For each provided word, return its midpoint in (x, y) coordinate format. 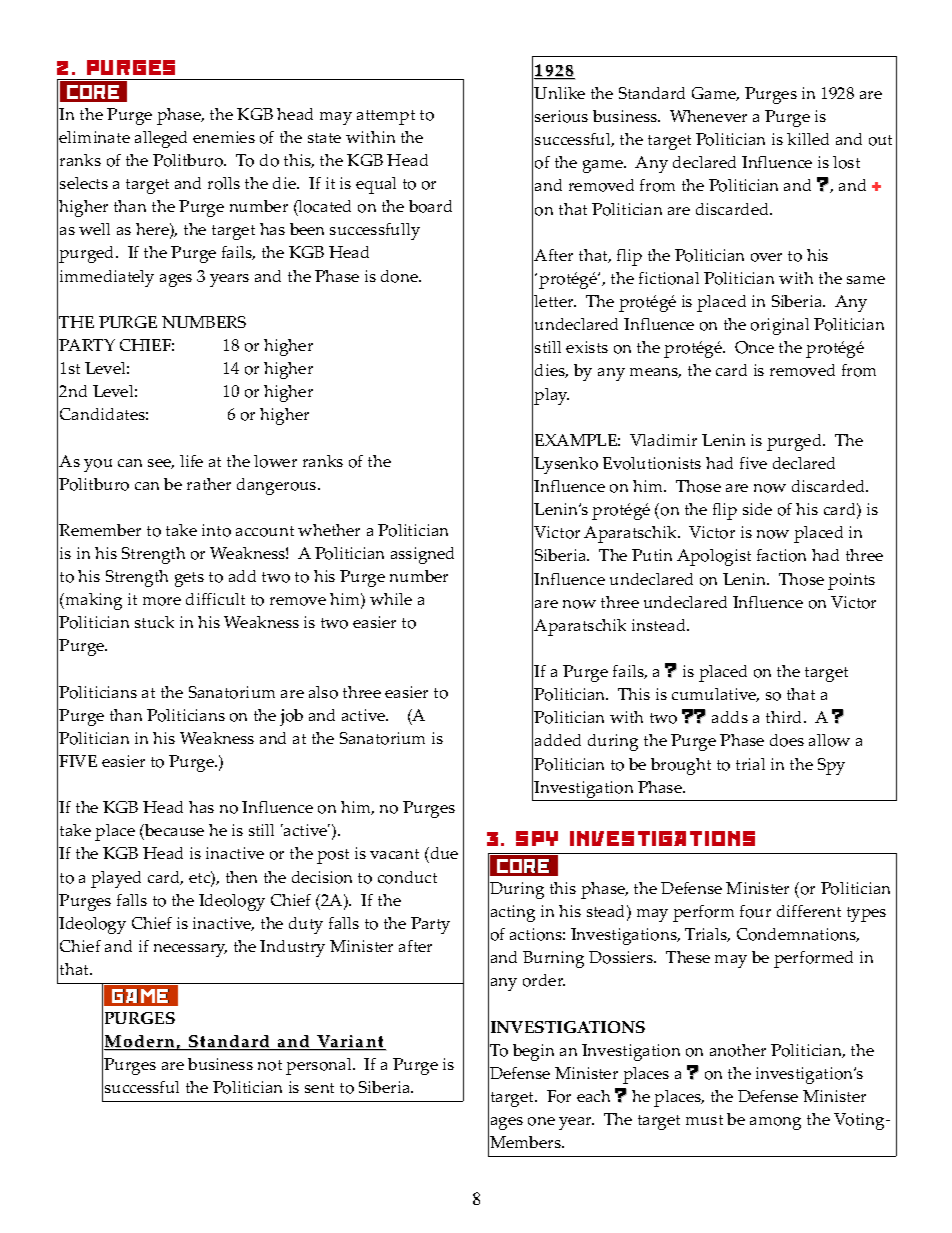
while (391, 599)
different (809, 911)
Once (754, 347)
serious (561, 116)
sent (319, 1088)
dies (551, 371)
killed (808, 139)
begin (533, 1052)
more (162, 601)
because (173, 832)
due (443, 855)
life (191, 461)
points (851, 581)
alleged (161, 139)
